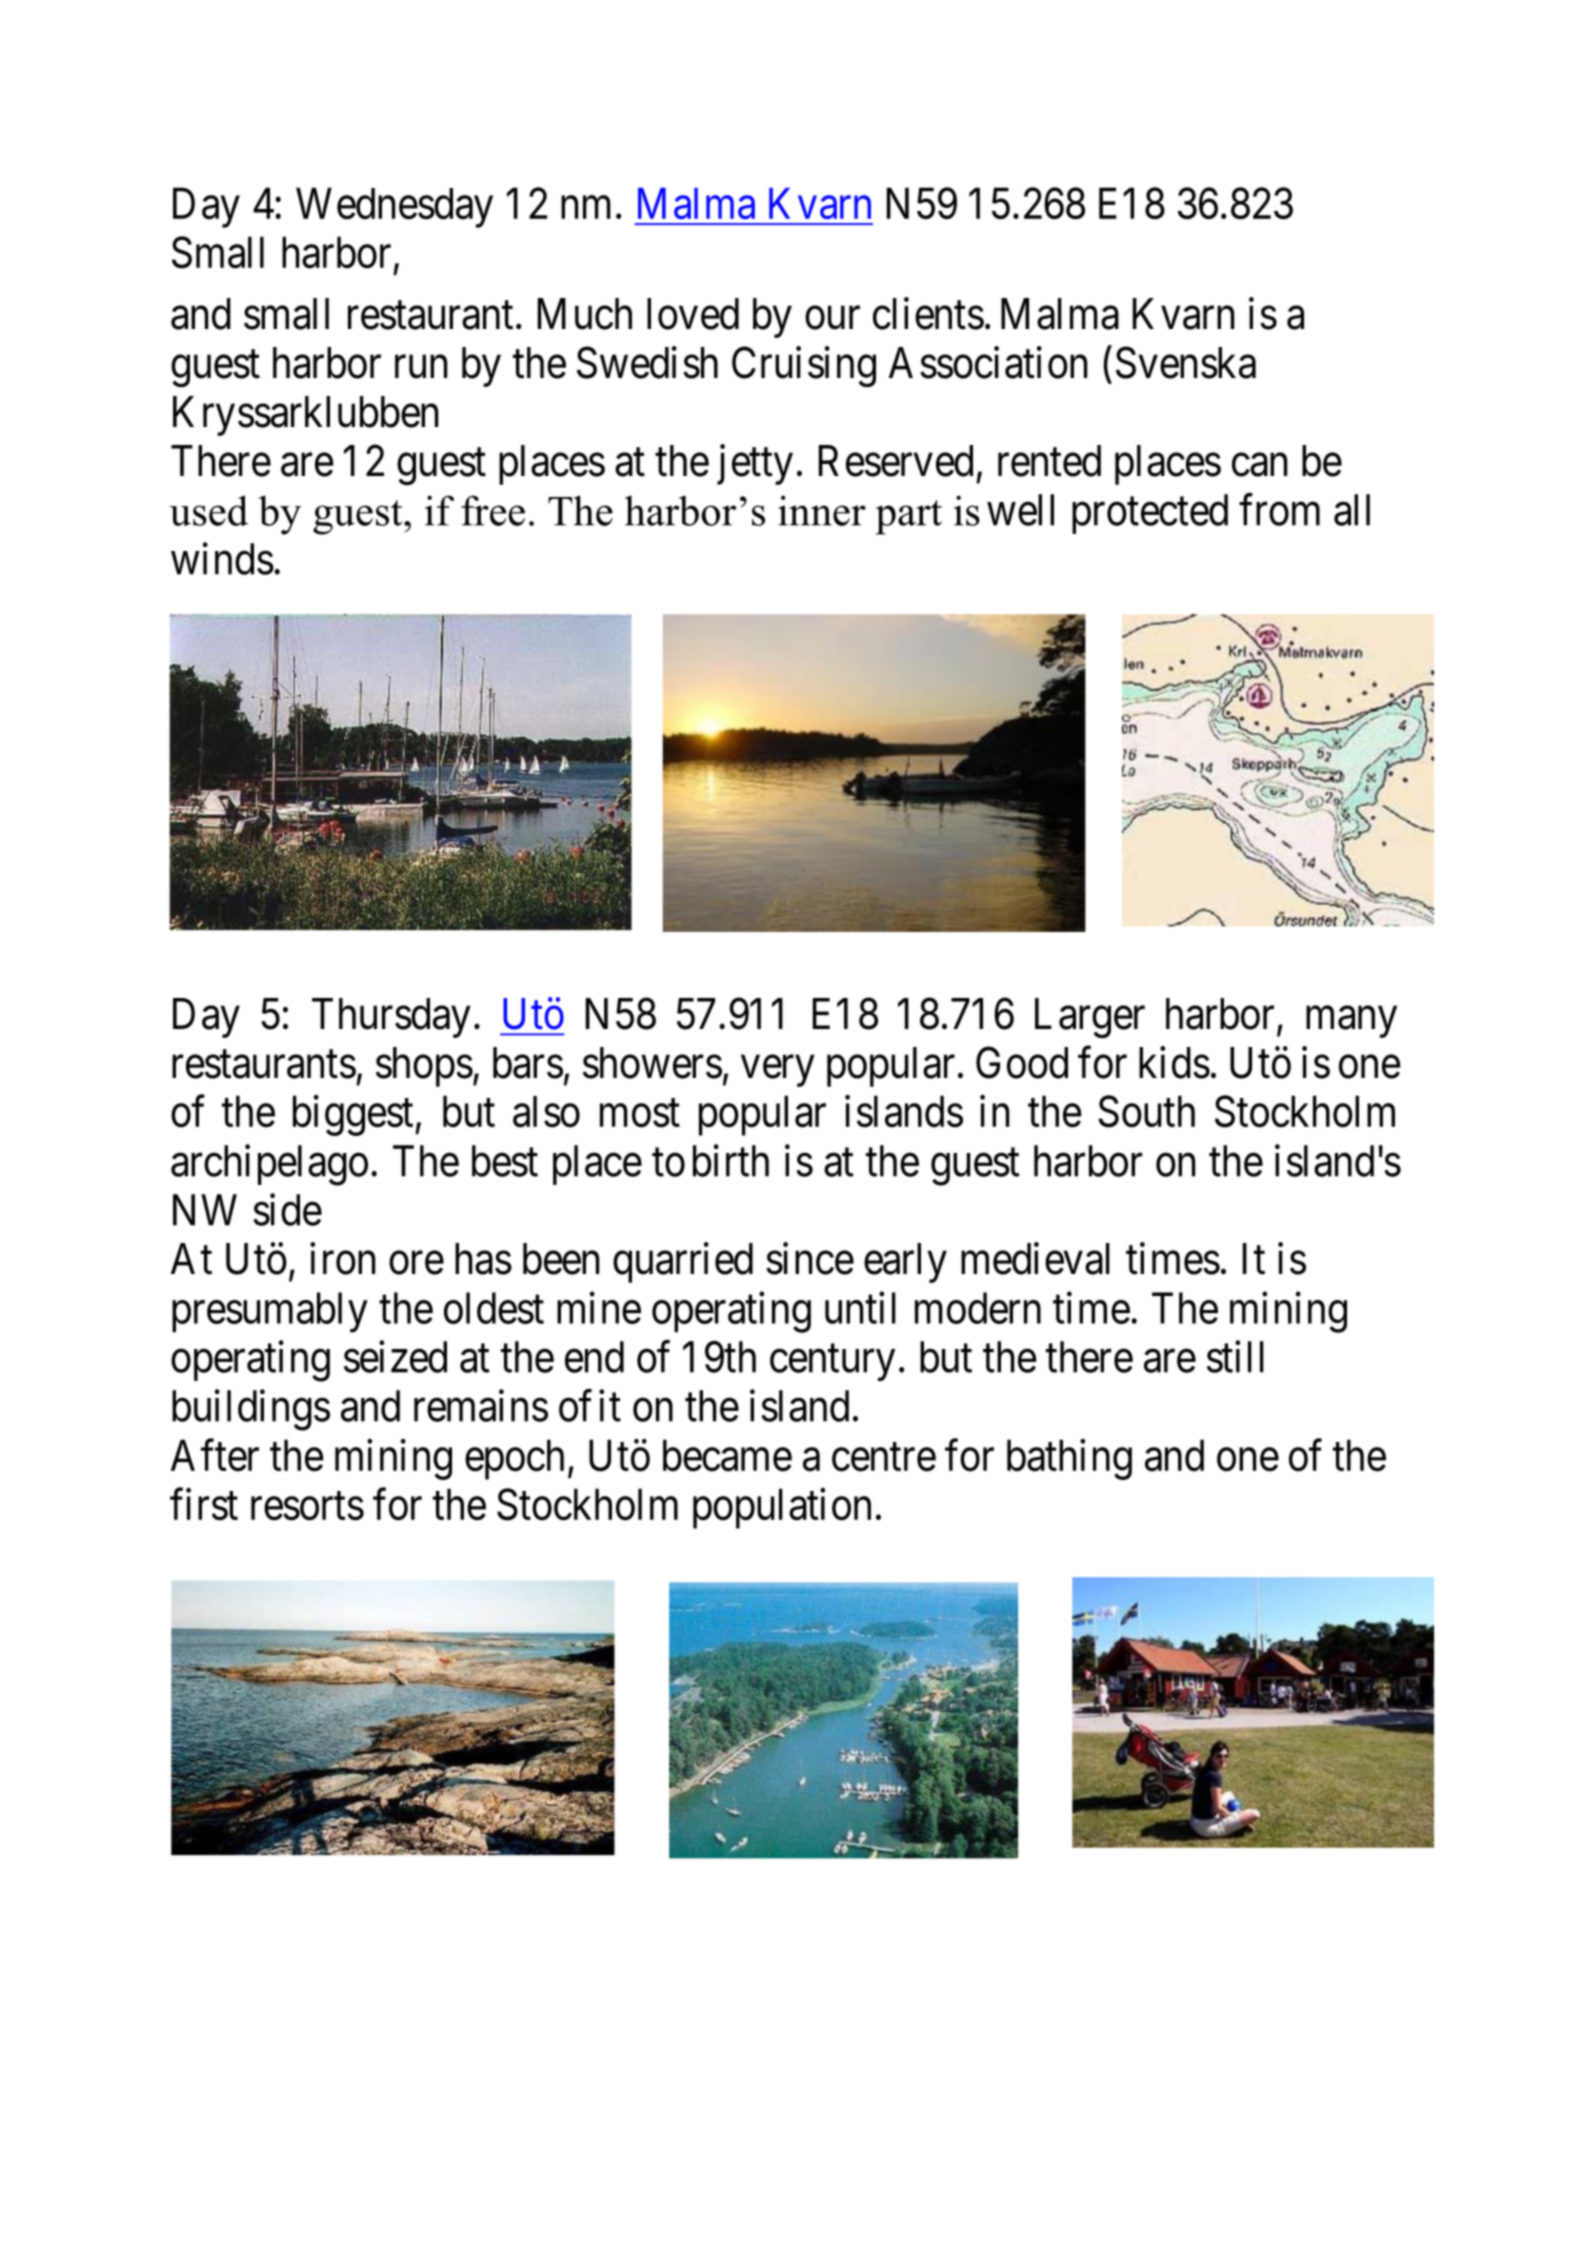  I want to click on population, so click(782, 1508).
